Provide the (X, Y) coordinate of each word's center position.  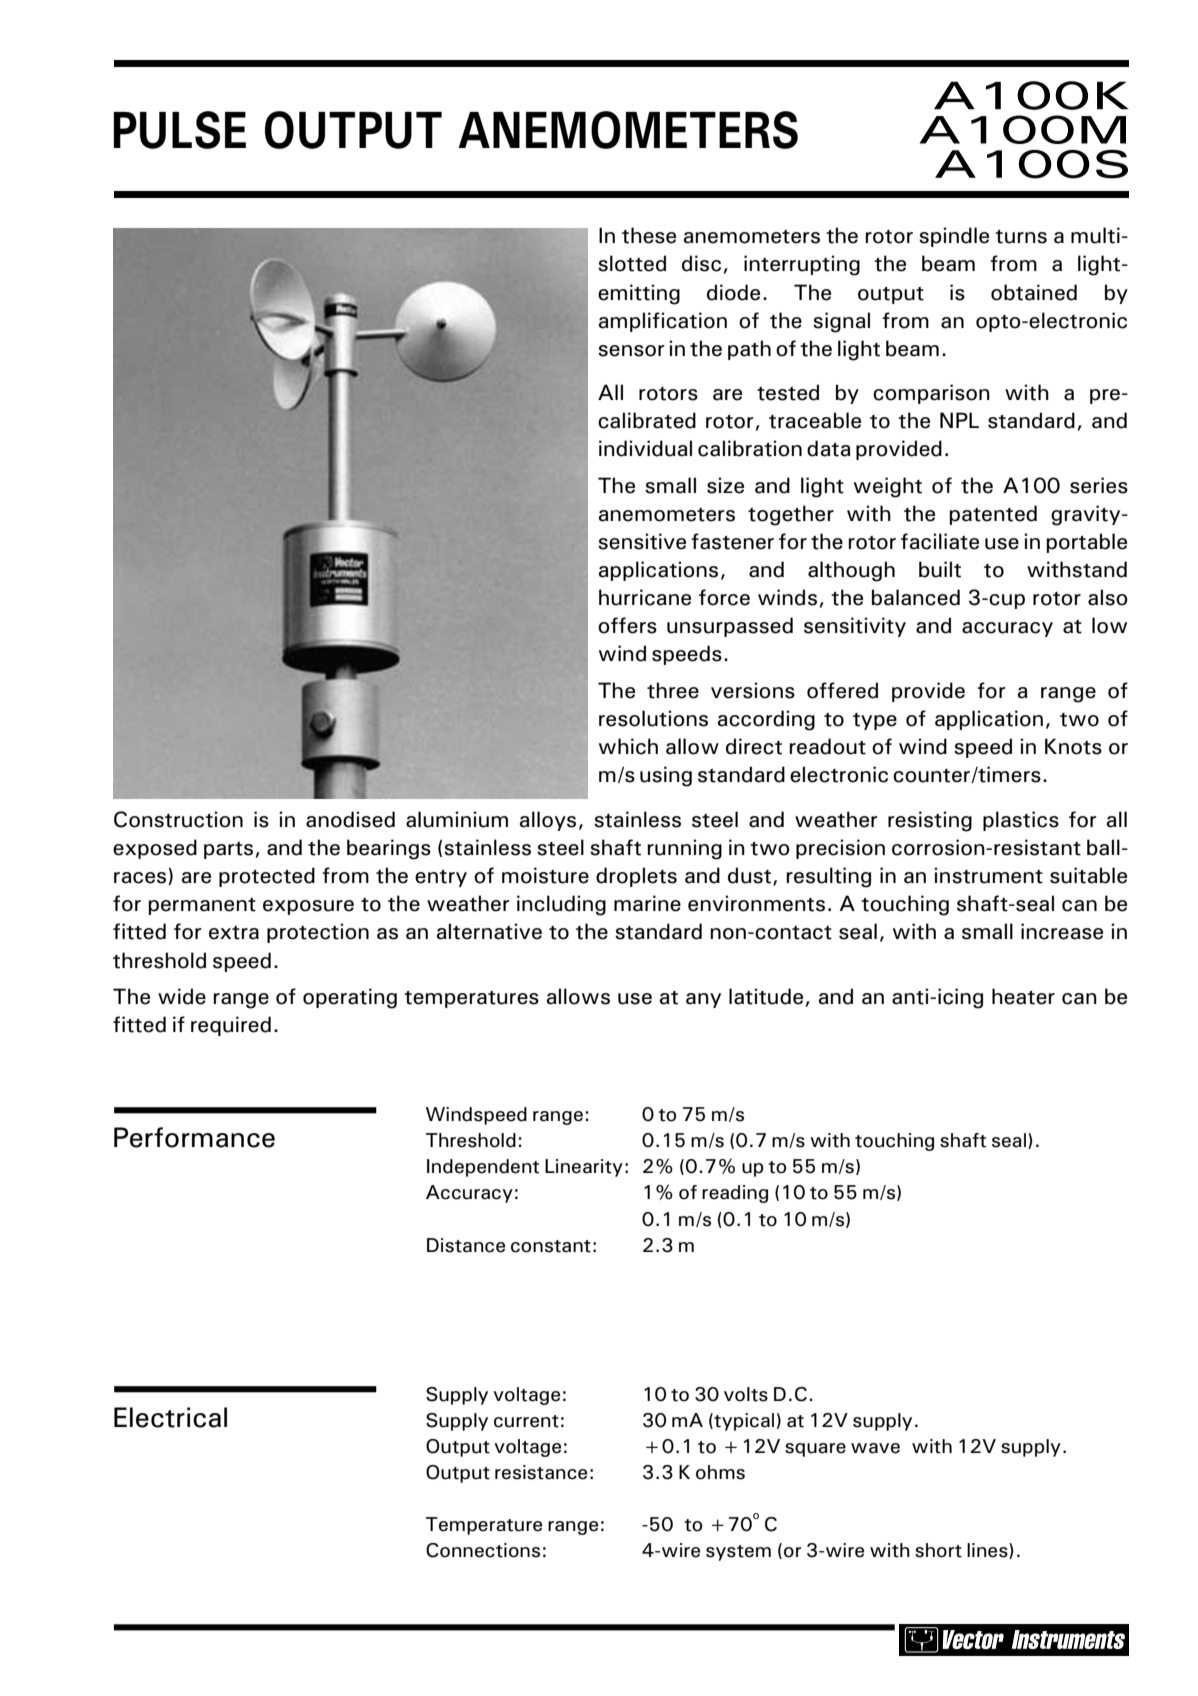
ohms (720, 1472)
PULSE (179, 130)
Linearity (584, 1168)
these (649, 235)
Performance (194, 1137)
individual (645, 448)
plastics (1021, 821)
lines (988, 1551)
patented (993, 515)
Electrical (170, 1417)
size (725, 485)
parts (228, 850)
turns (1021, 237)
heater (1023, 996)
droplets (636, 877)
